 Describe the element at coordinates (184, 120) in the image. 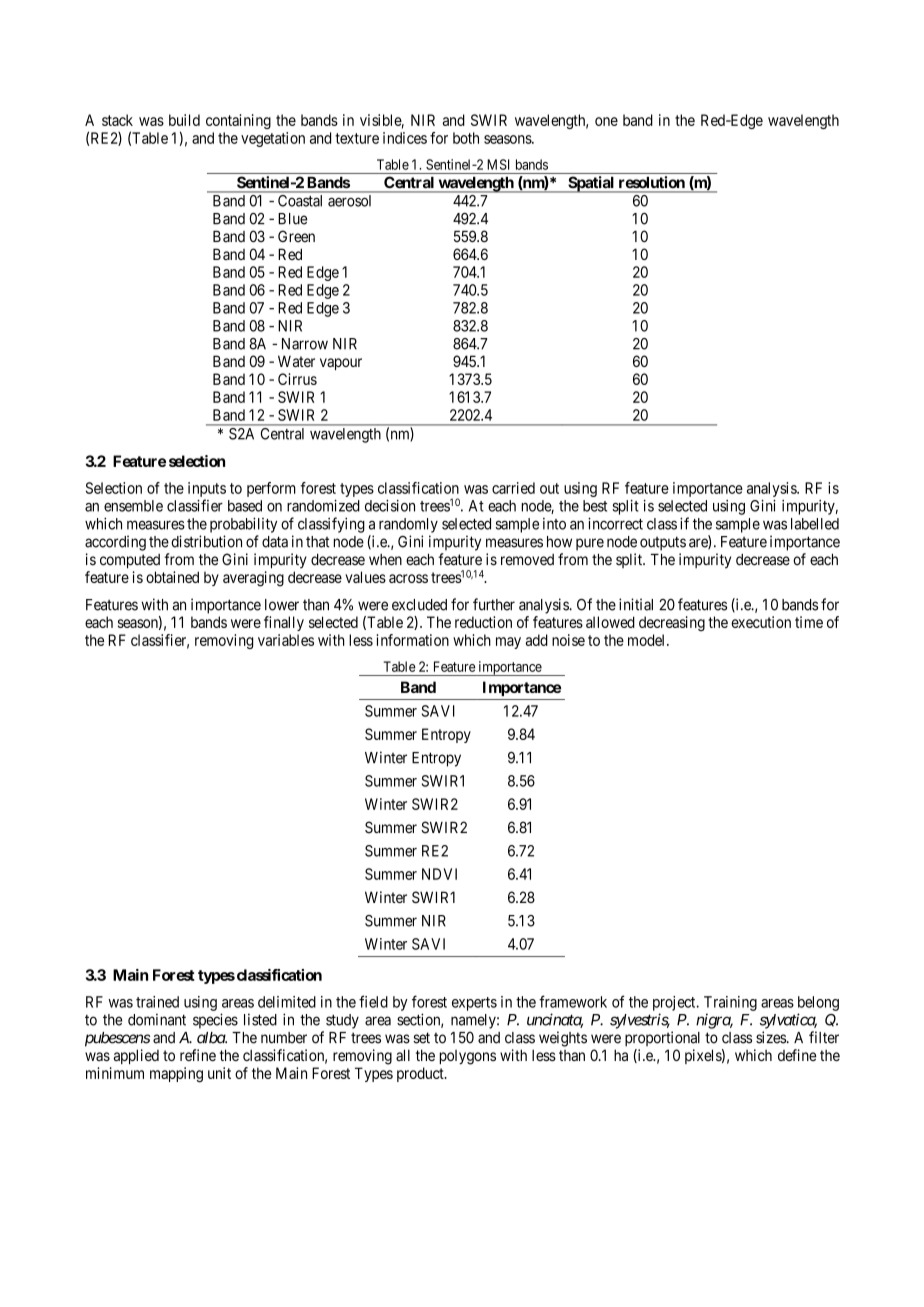

I see `build` at that location.
